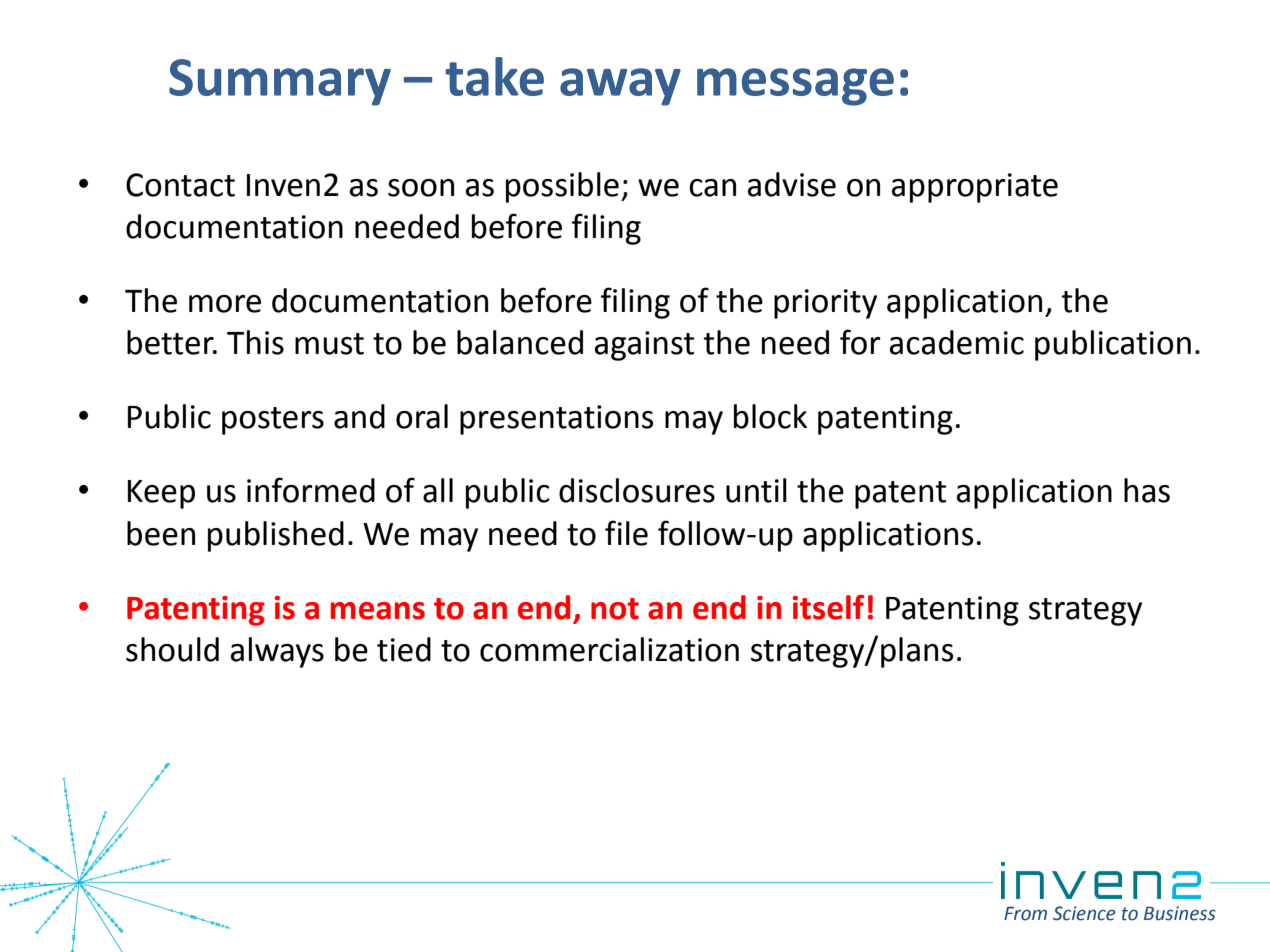 This screenshot has height=952, width=1270. Describe the element at coordinates (280, 82) in the screenshot. I see `Summary` at that location.
